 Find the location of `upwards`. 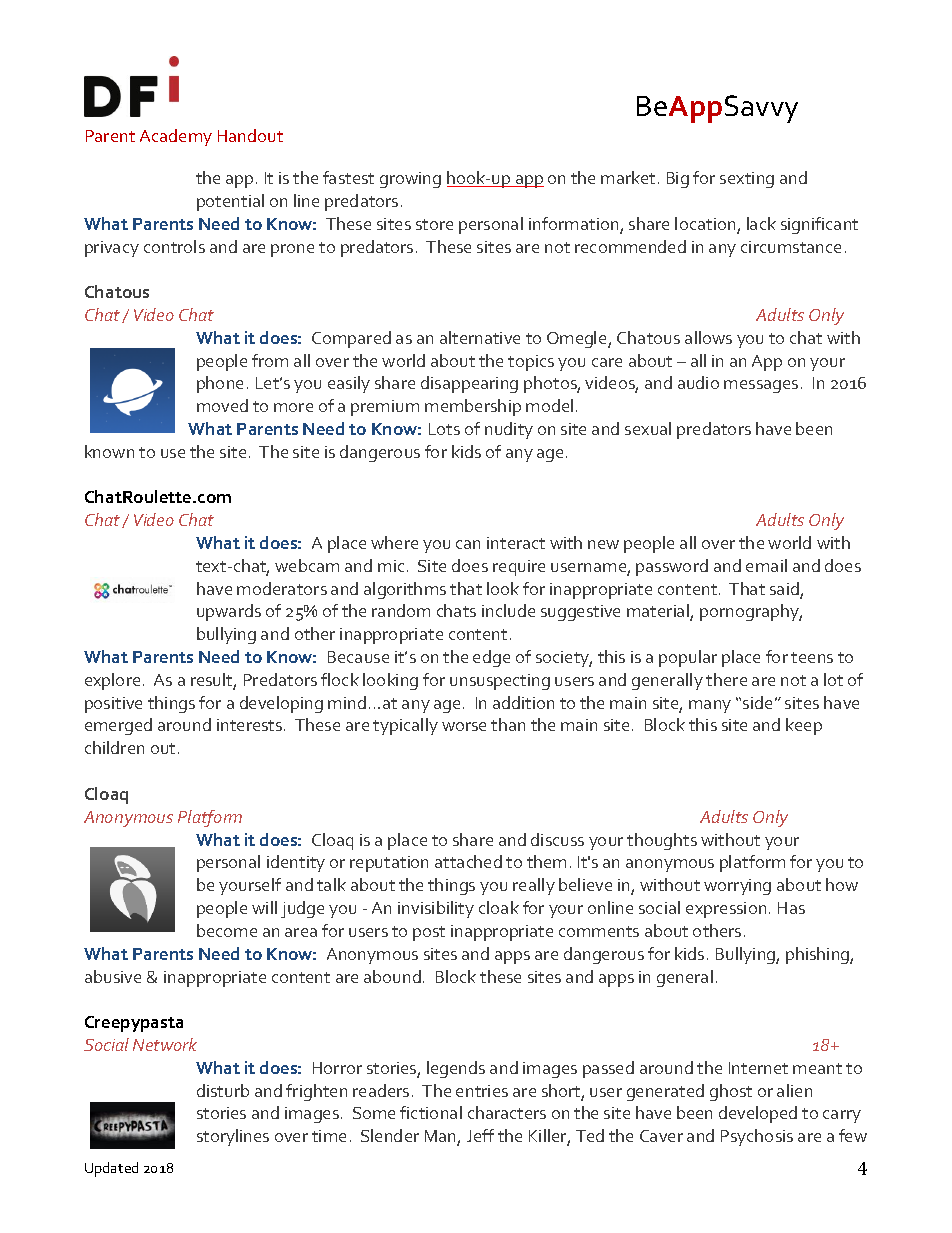

upwards is located at coordinates (229, 612).
